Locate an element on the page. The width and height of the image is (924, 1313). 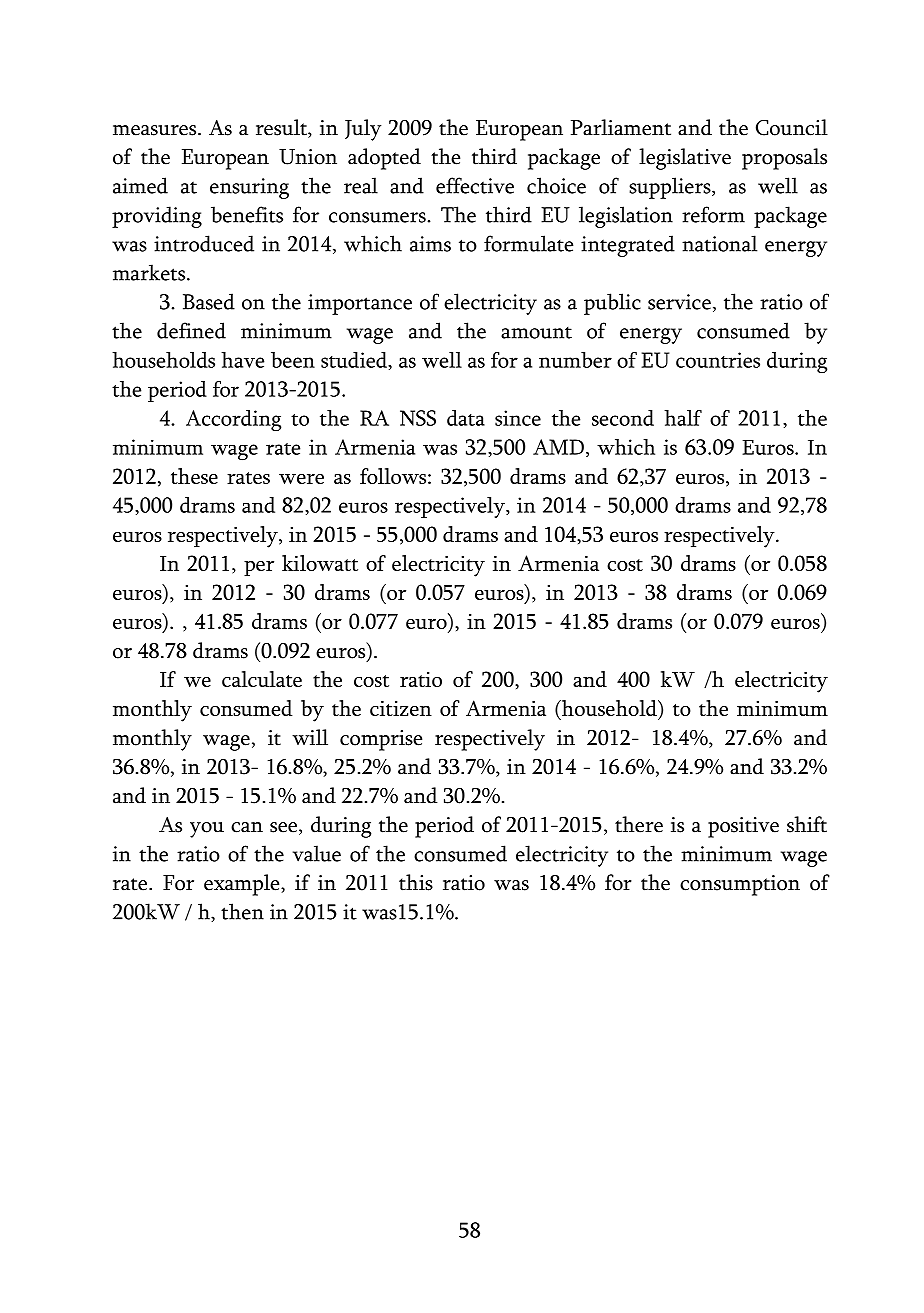
ensuring is located at coordinates (249, 188).
